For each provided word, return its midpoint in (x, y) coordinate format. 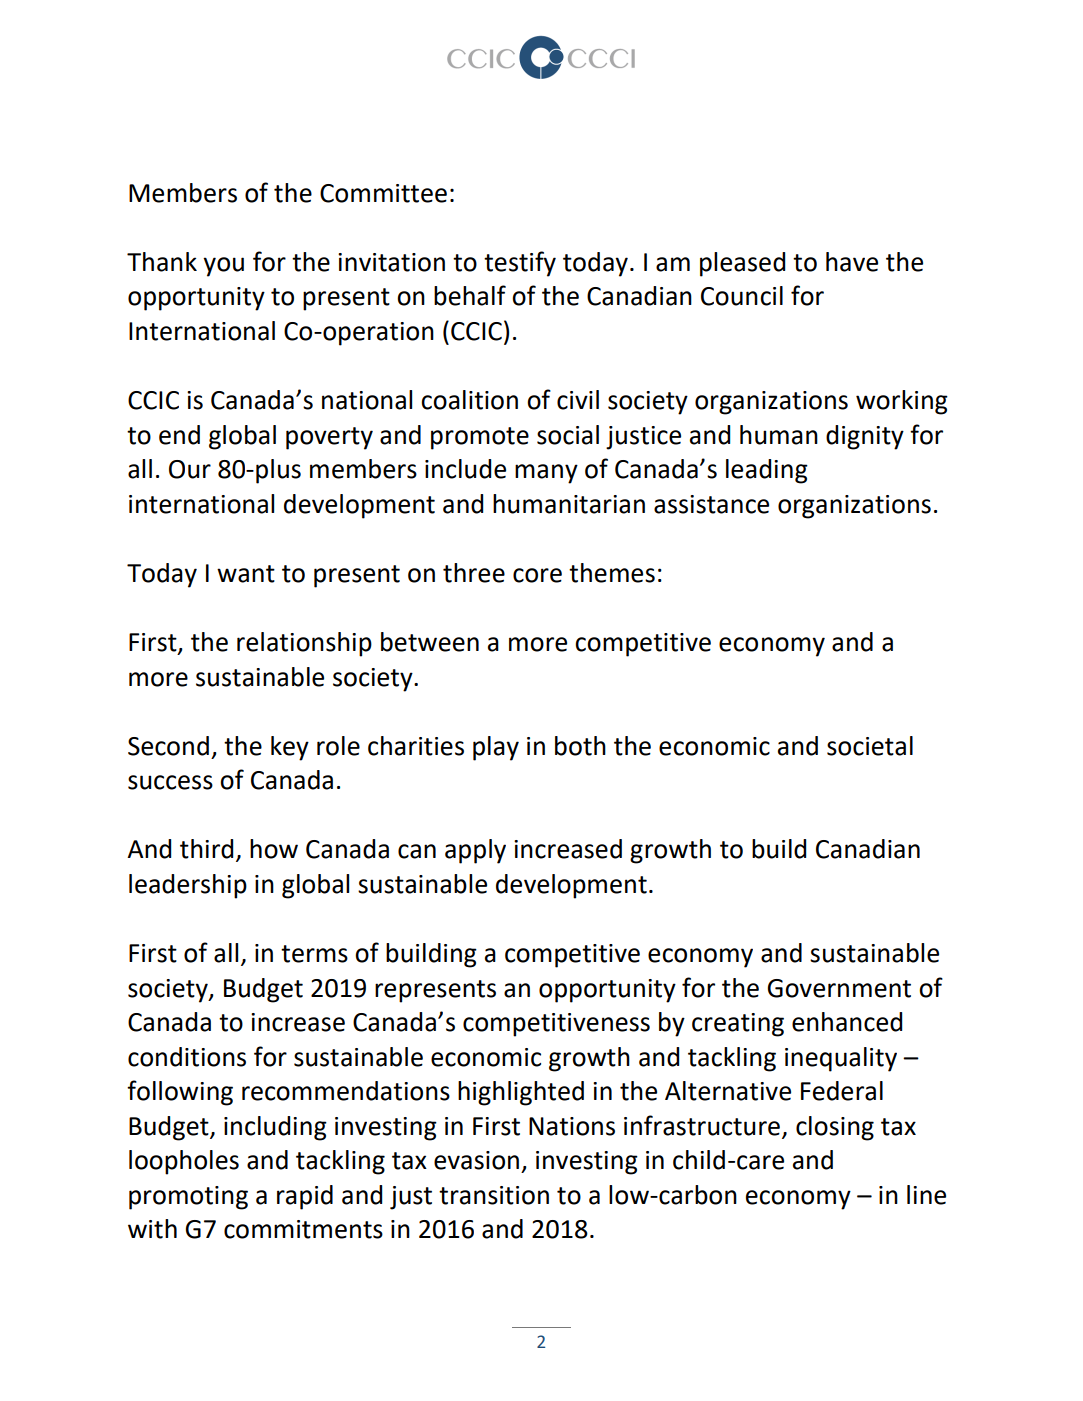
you (223, 267)
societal (870, 746)
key (290, 748)
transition (494, 1195)
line (926, 1195)
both (580, 746)
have (852, 262)
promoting (188, 1198)
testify (520, 264)
